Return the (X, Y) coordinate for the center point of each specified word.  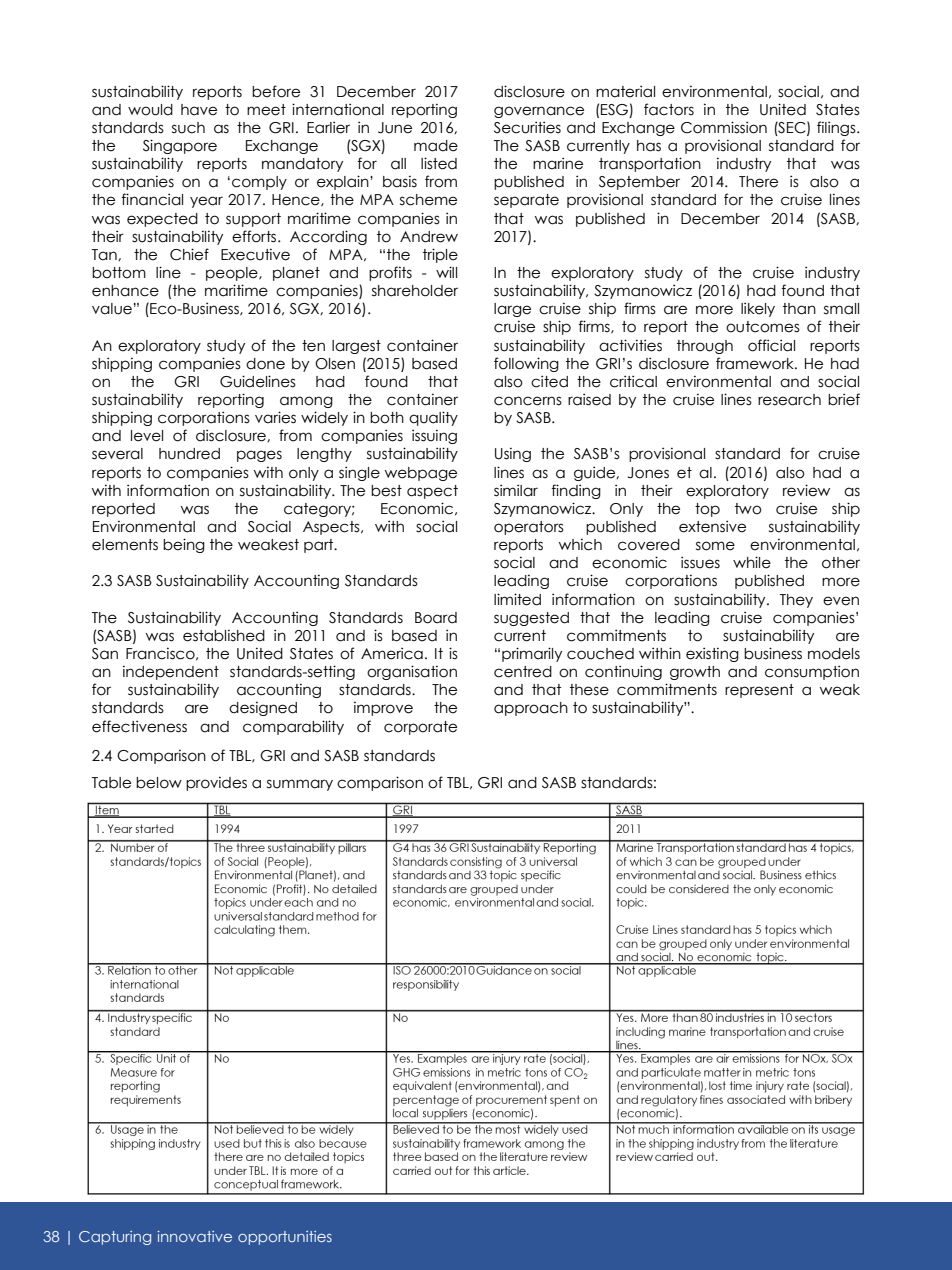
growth (695, 673)
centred (523, 672)
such (188, 128)
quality (433, 418)
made (436, 146)
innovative (194, 1236)
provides (216, 783)
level (147, 436)
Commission (724, 127)
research (789, 400)
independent (171, 672)
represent (759, 691)
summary (300, 785)
